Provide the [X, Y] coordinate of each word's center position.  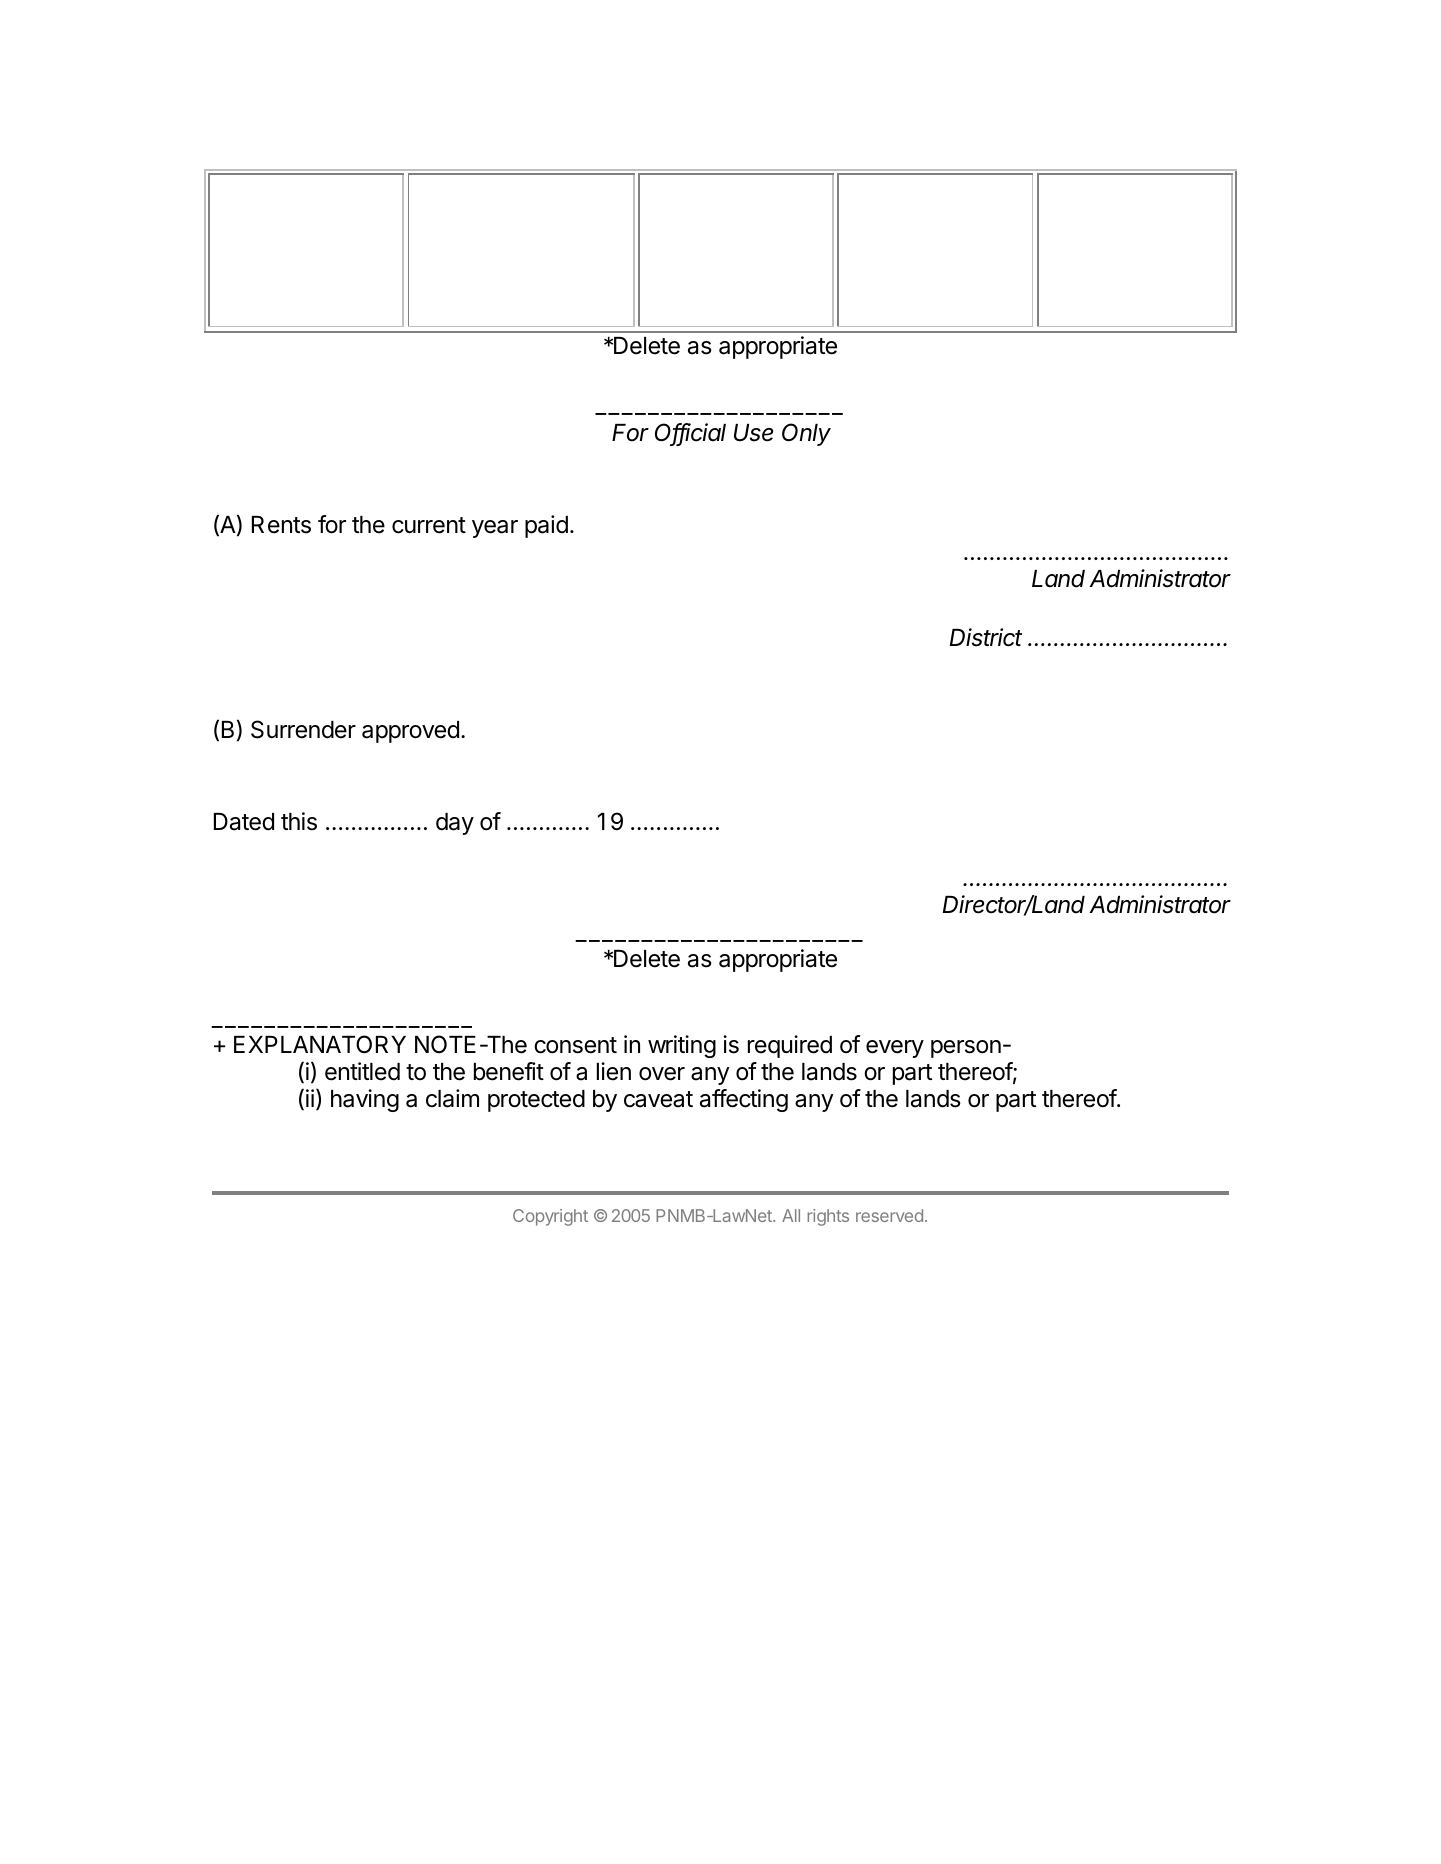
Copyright [550, 1217]
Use [753, 433]
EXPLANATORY [320, 1044]
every [895, 1049]
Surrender [303, 729]
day [455, 824]
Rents [281, 525]
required [790, 1046]
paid [546, 526]
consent [575, 1045]
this [299, 821]
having [365, 1100]
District [986, 637]
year [495, 529]
